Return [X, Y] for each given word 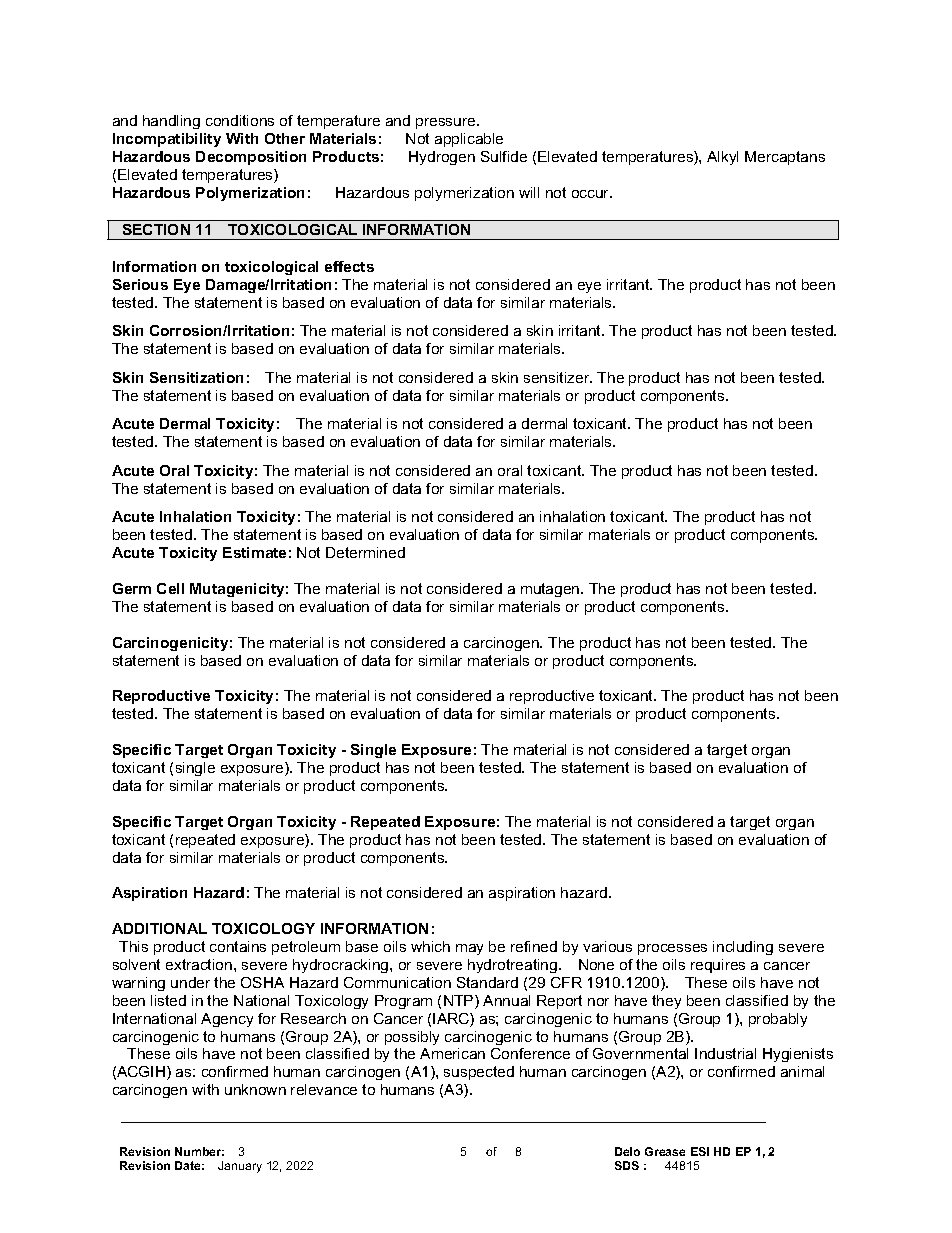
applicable [469, 140]
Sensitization [196, 377]
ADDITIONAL [159, 928]
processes [672, 949]
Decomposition [251, 158]
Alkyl [722, 158]
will [529, 192]
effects [349, 266]
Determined [365, 552]
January [240, 1167]
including [743, 948]
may [469, 949]
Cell [170, 588]
